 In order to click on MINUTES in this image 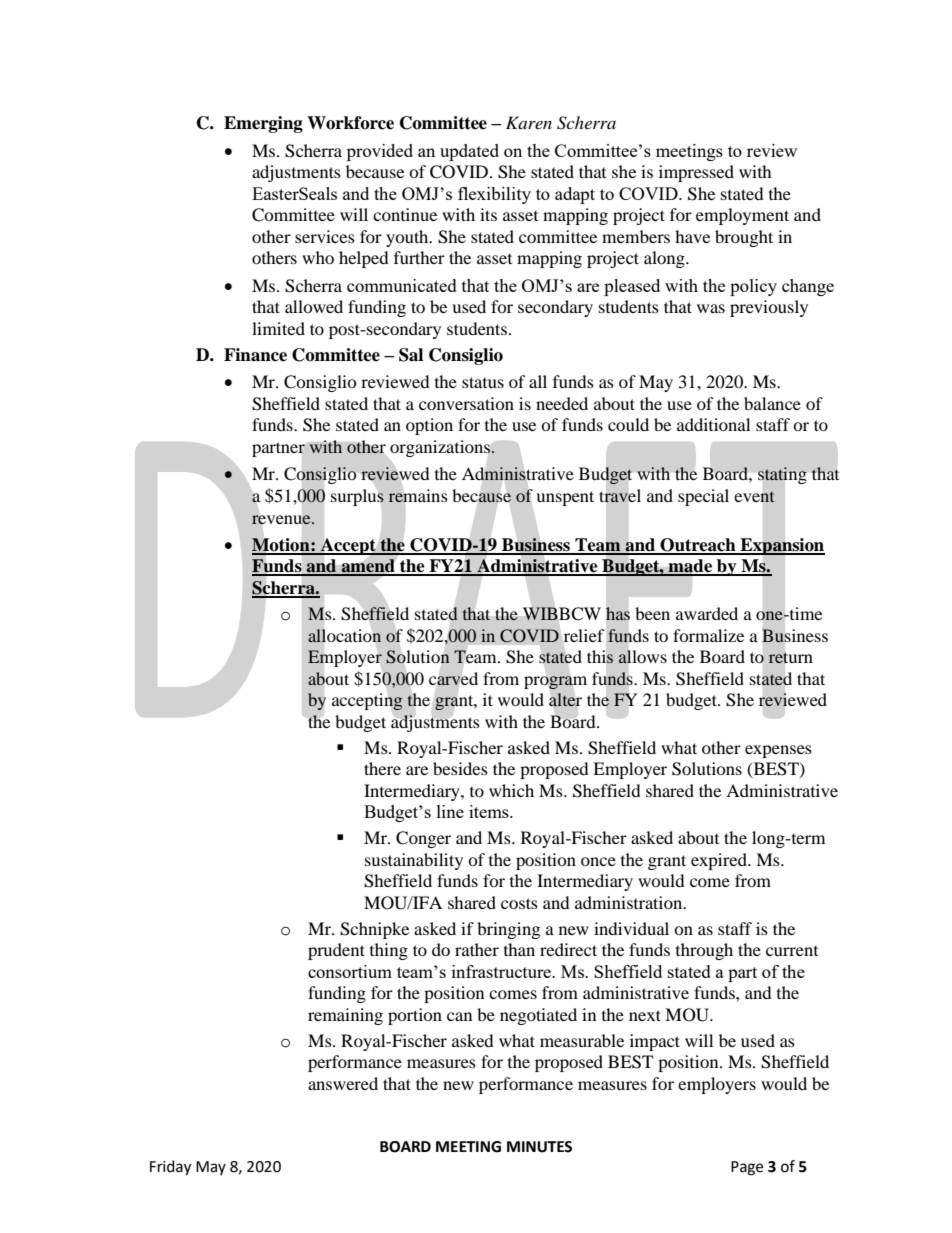, I will do `click(539, 1147)`.
